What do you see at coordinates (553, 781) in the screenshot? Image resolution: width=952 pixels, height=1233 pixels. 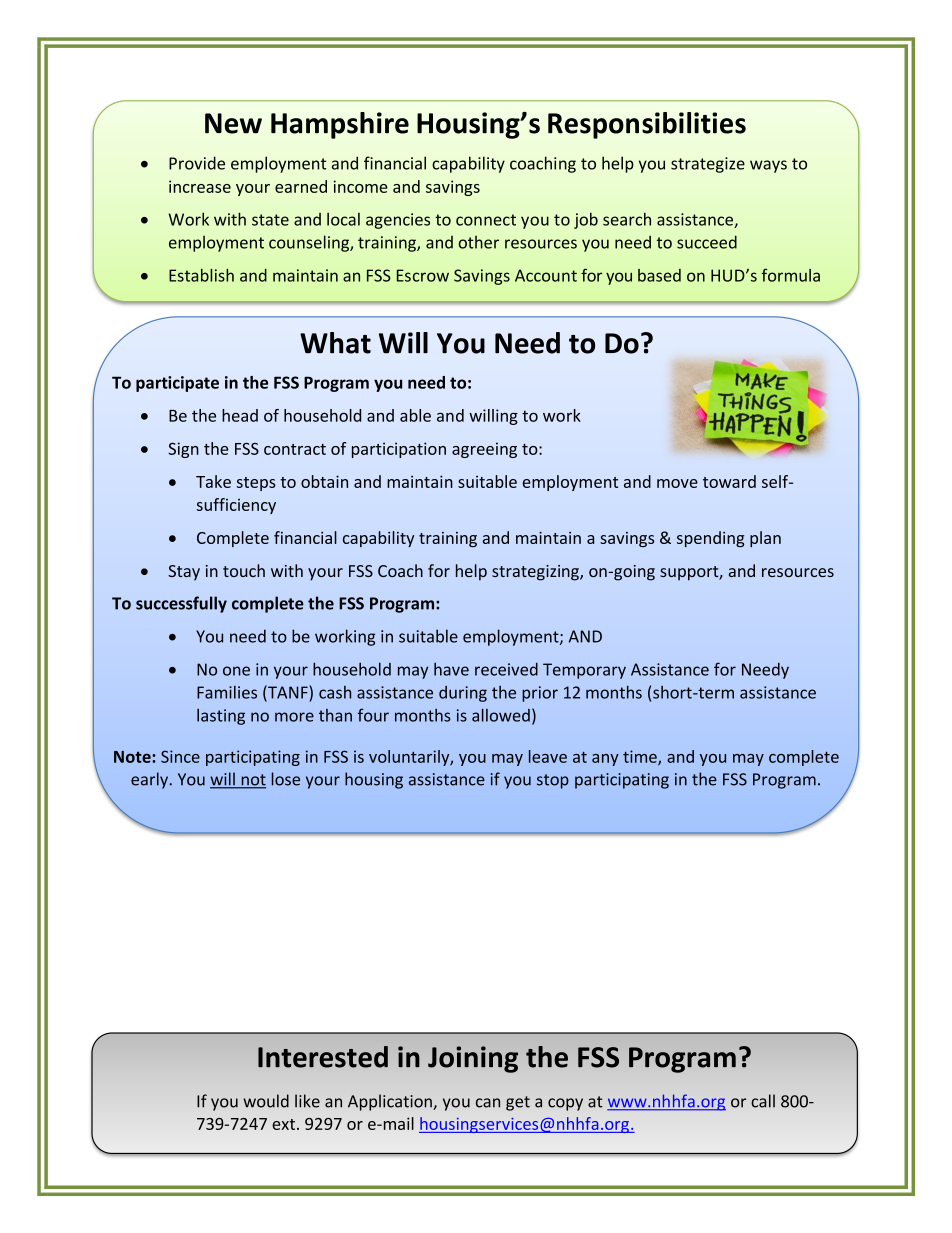 I see `stop` at bounding box center [553, 781].
